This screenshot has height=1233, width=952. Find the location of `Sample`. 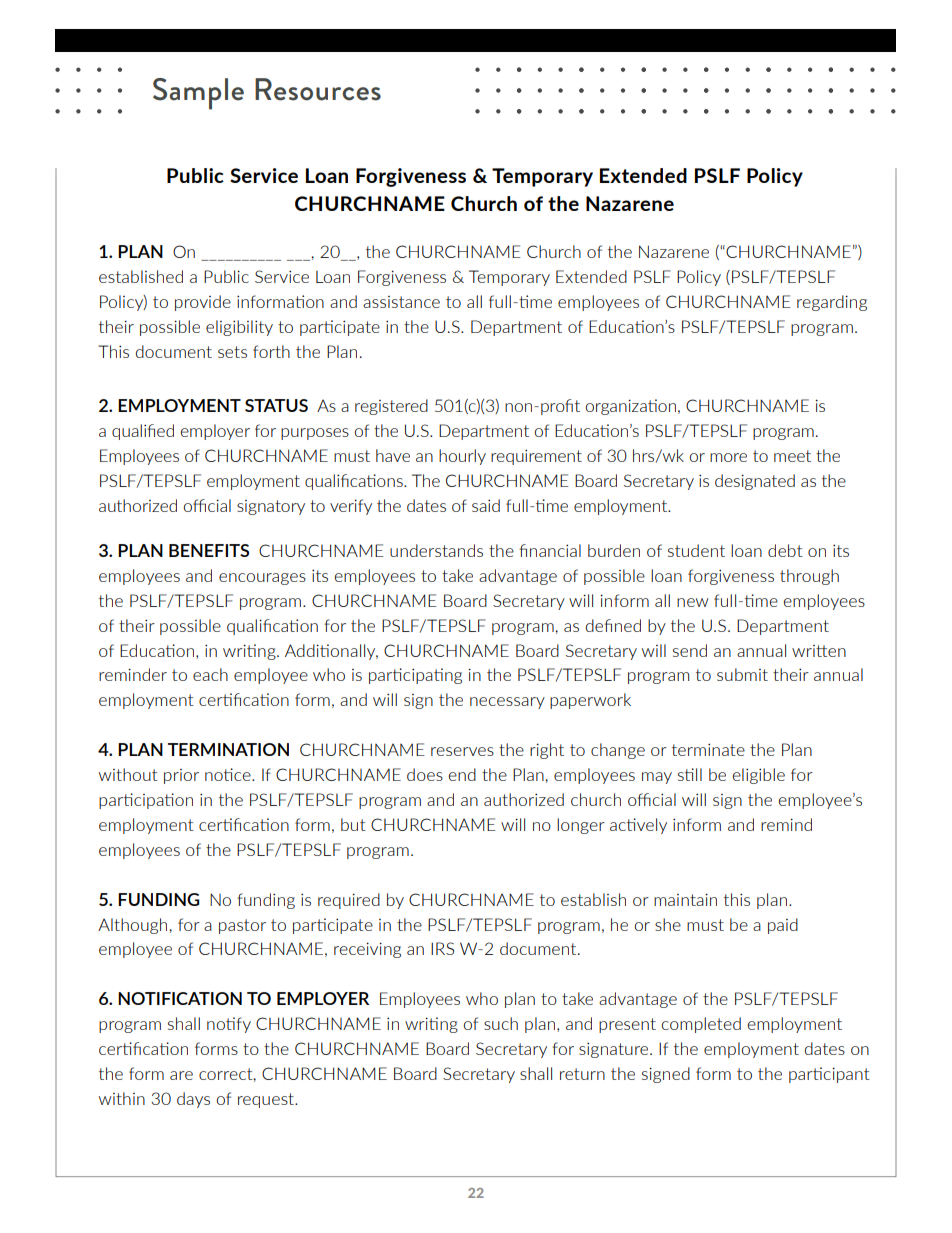

Sample is located at coordinates (198, 94).
